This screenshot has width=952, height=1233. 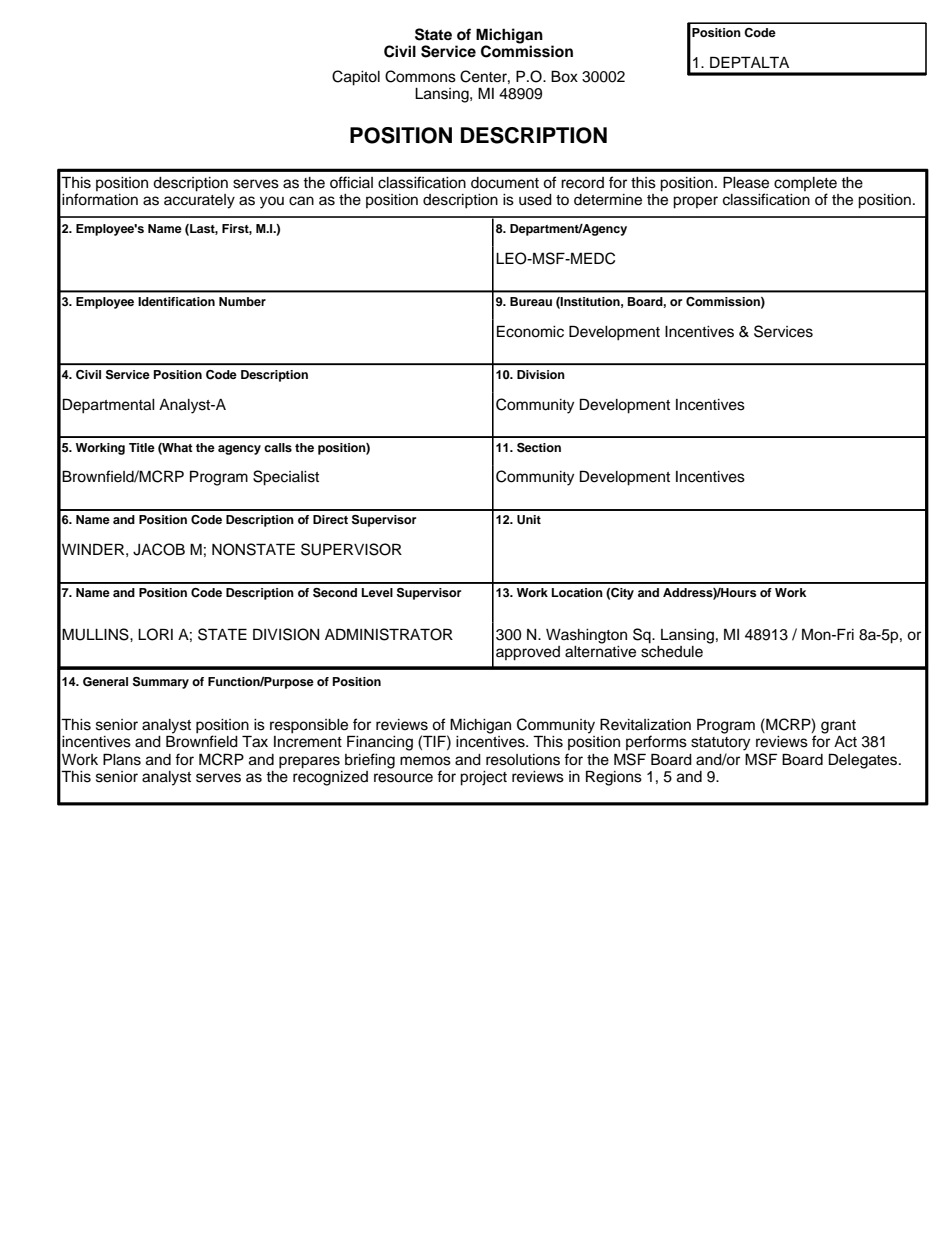 What do you see at coordinates (356, 78) in the screenshot?
I see `Capitol` at bounding box center [356, 78].
